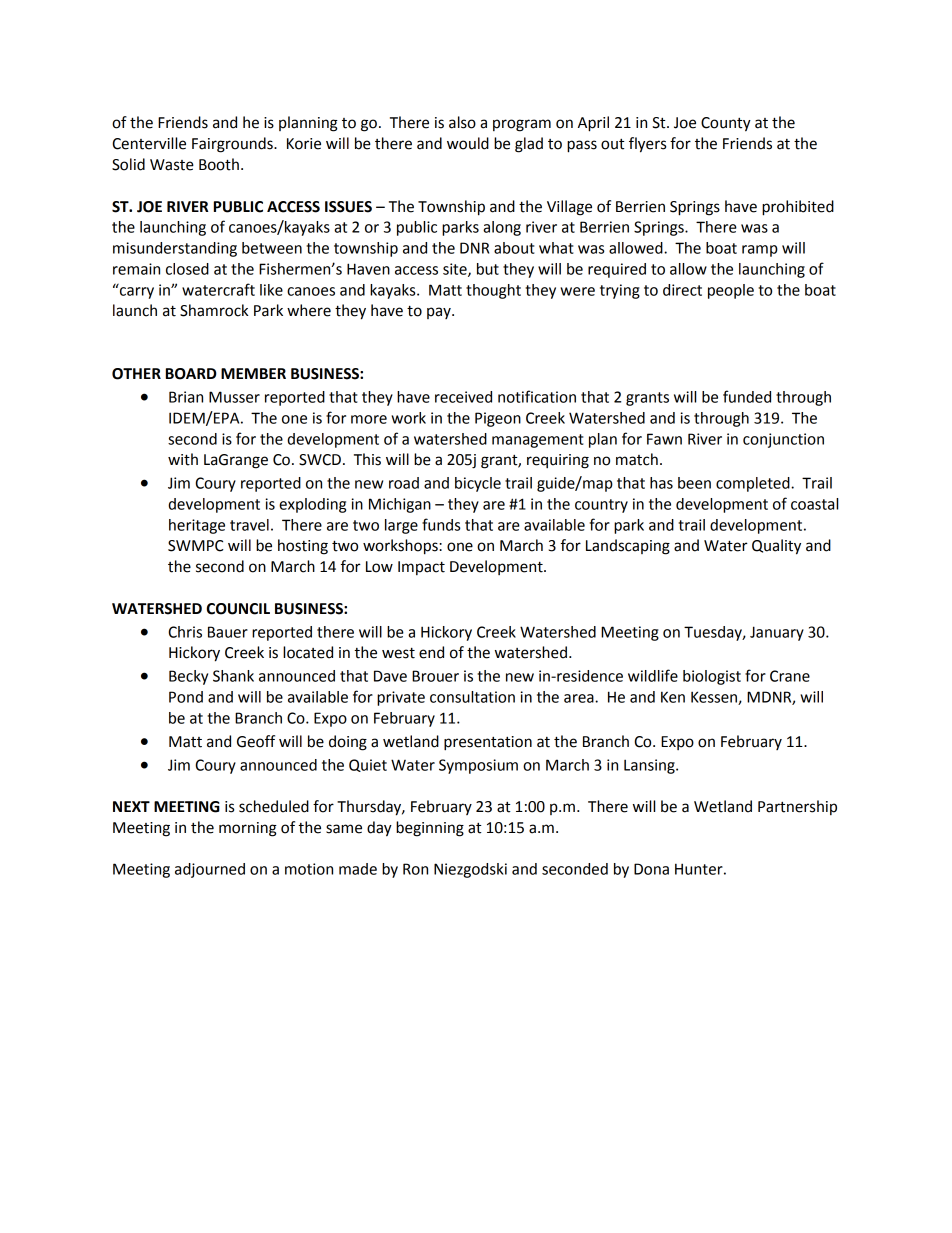  What do you see at coordinates (233, 145) in the image?
I see `Fairgrounds` at bounding box center [233, 145].
